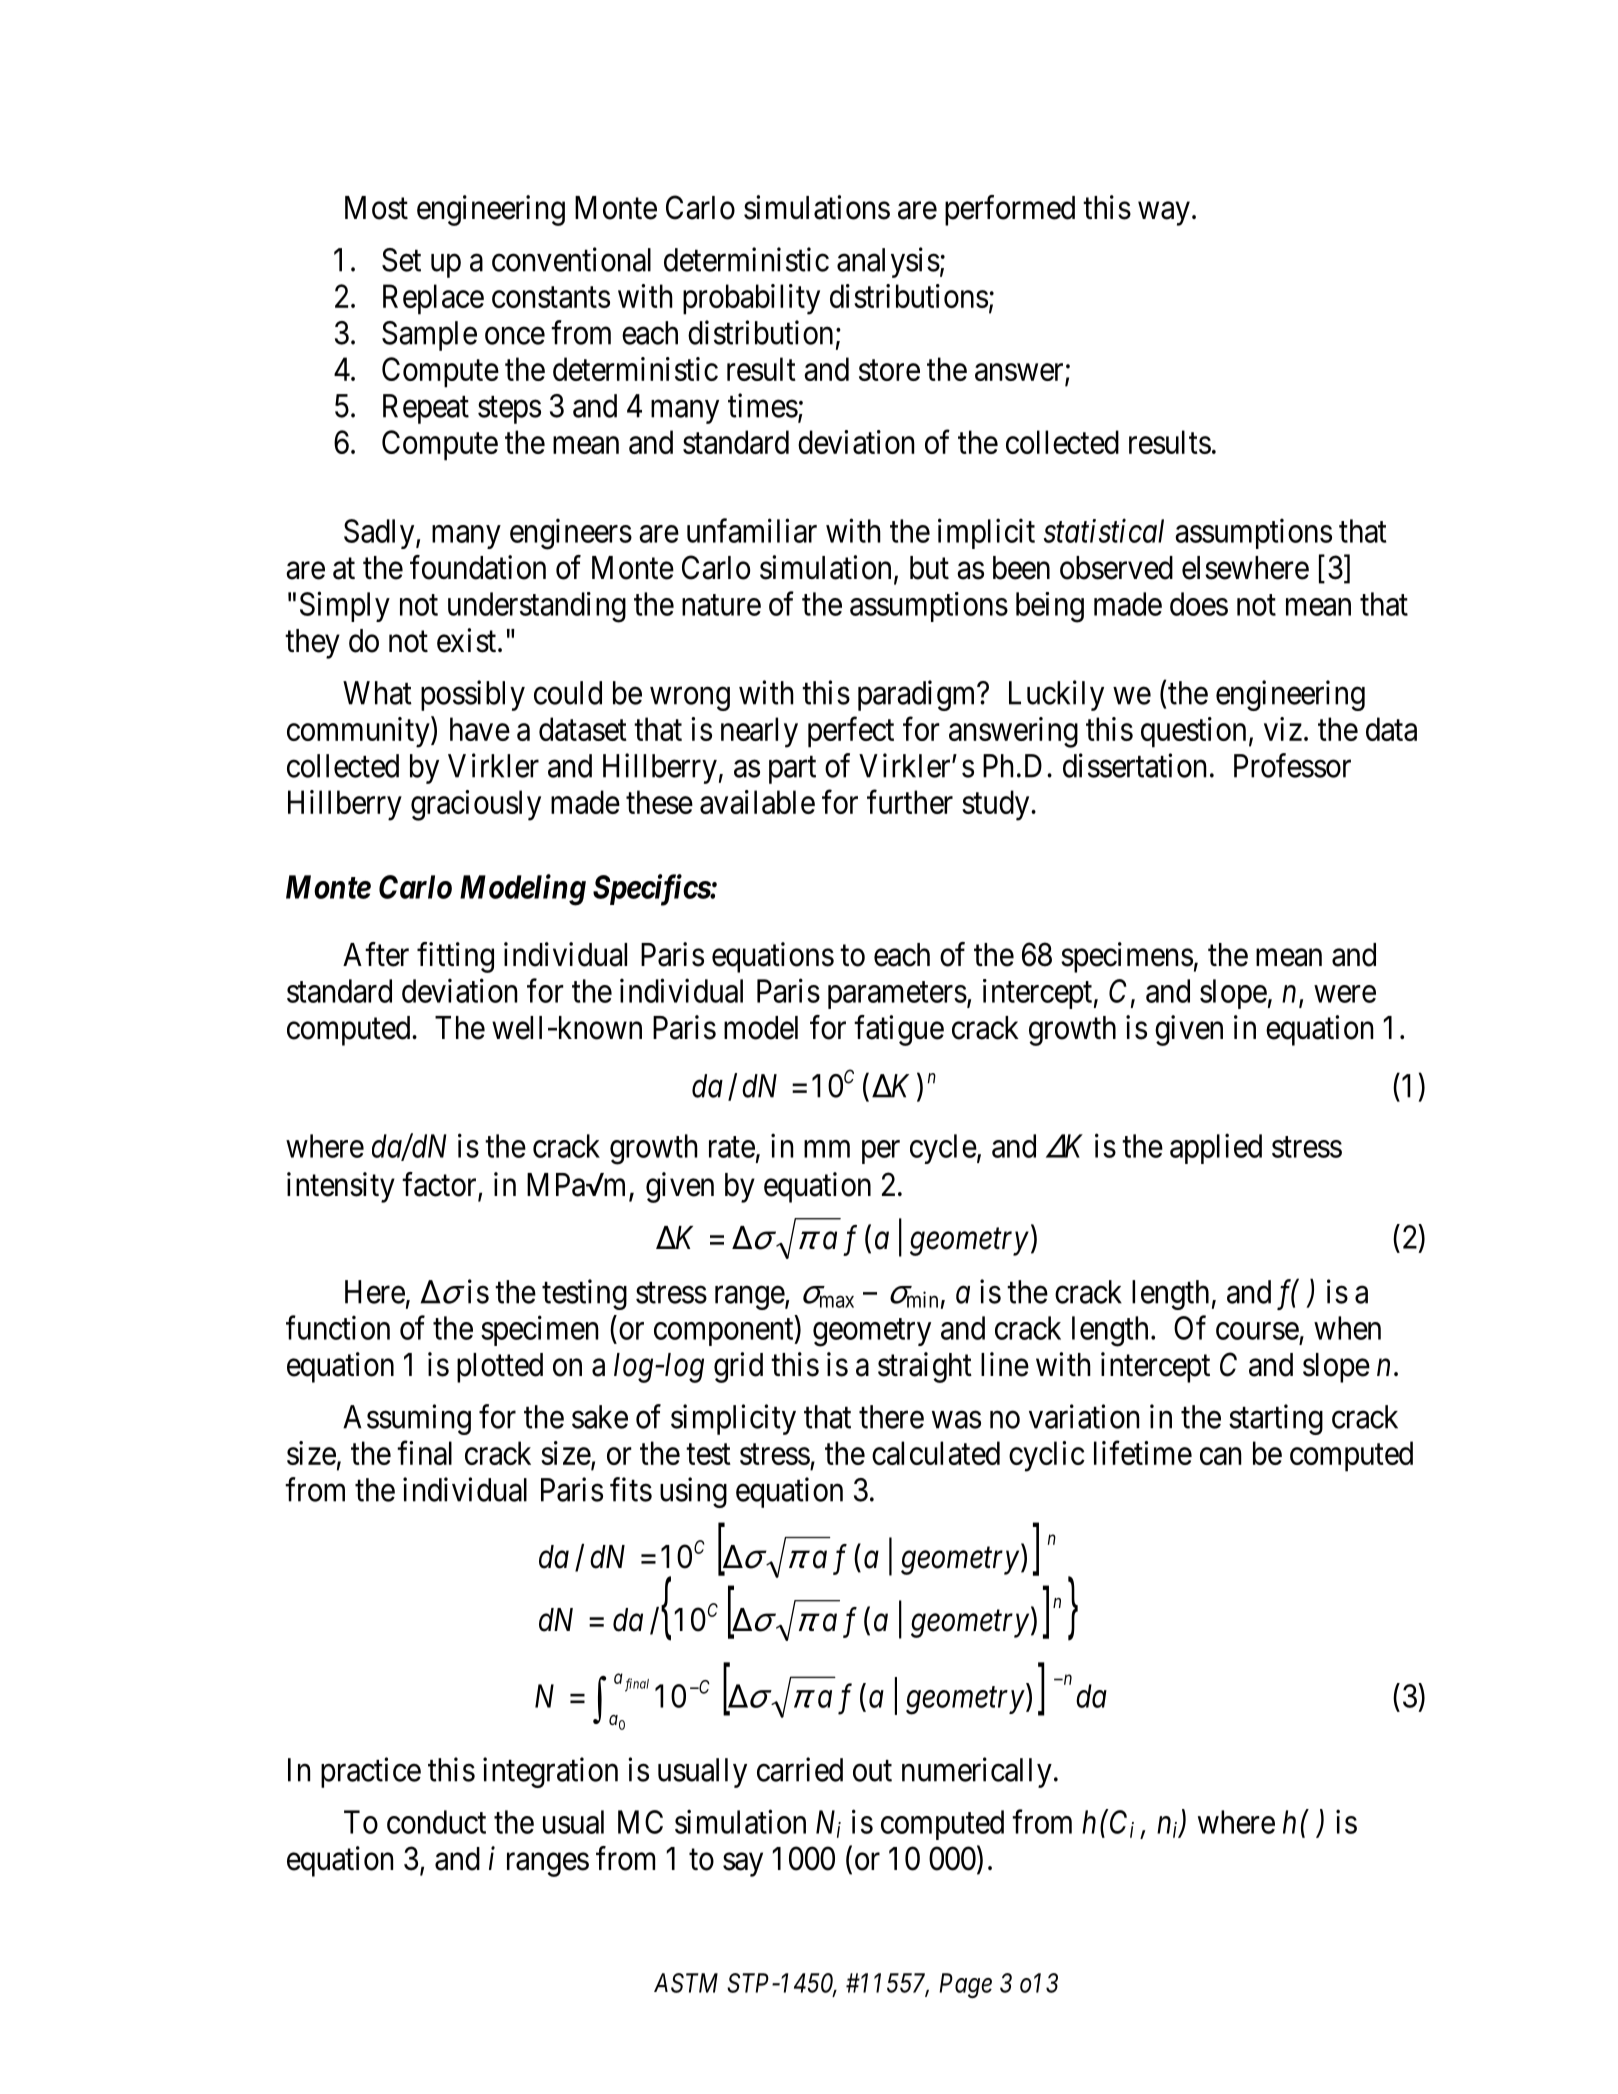  What do you see at coordinates (440, 1185) in the image?
I see `factor` at bounding box center [440, 1185].
